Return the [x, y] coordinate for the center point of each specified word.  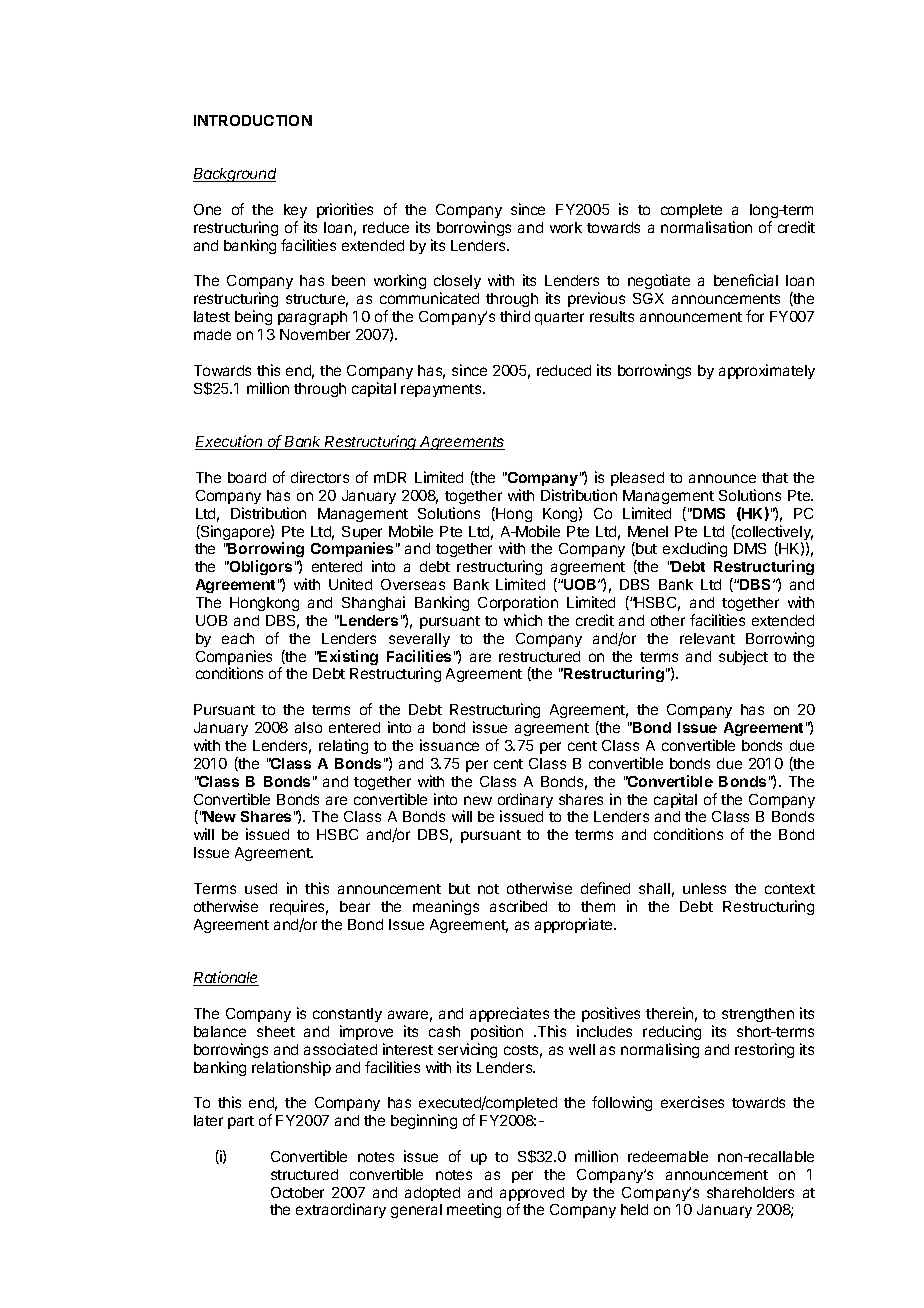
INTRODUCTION [253, 120]
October [297, 1192]
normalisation [706, 227]
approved [532, 1195]
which [523, 620]
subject [743, 657]
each [238, 638]
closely [457, 284]
